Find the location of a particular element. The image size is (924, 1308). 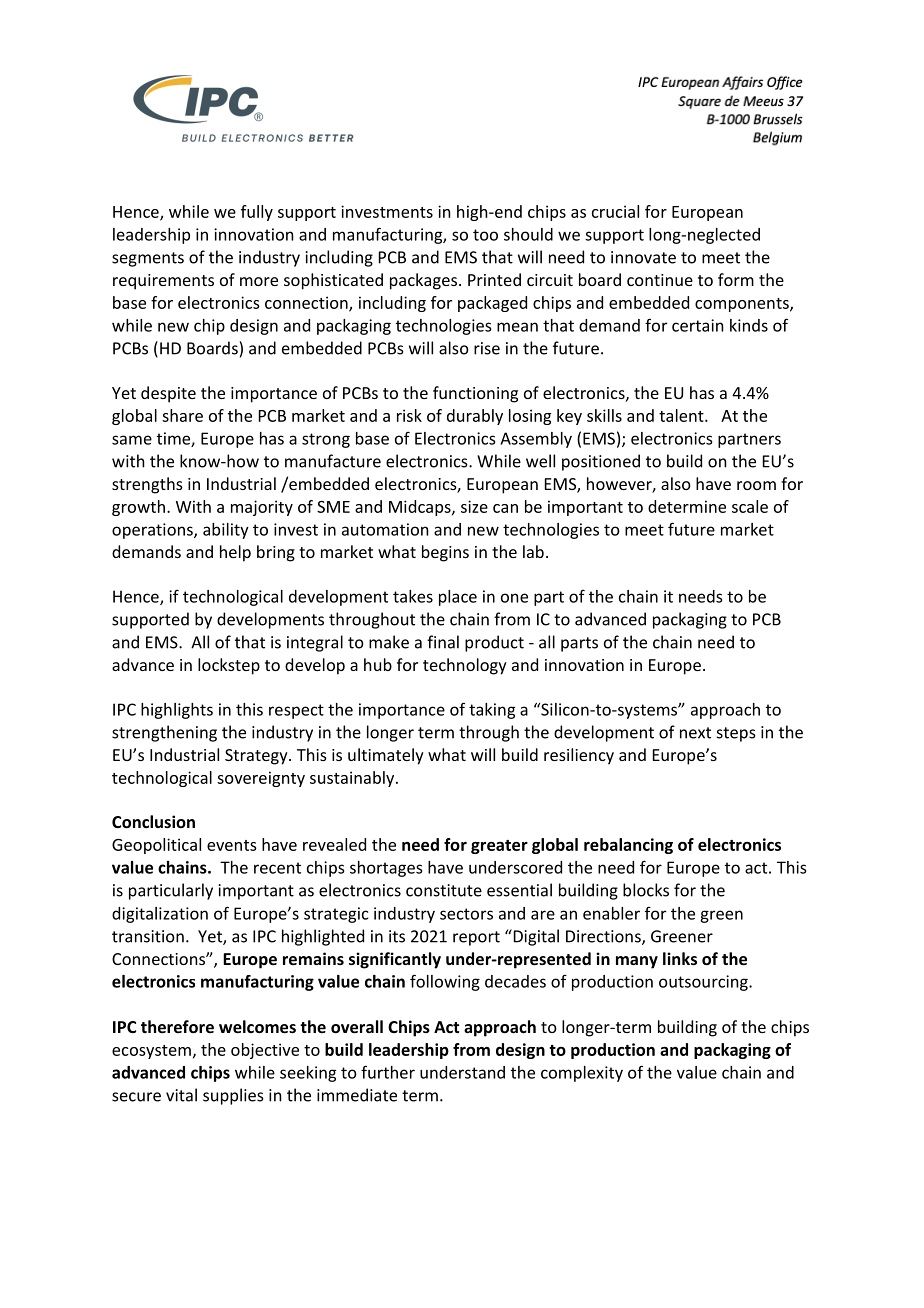

further is located at coordinates (388, 1072).
